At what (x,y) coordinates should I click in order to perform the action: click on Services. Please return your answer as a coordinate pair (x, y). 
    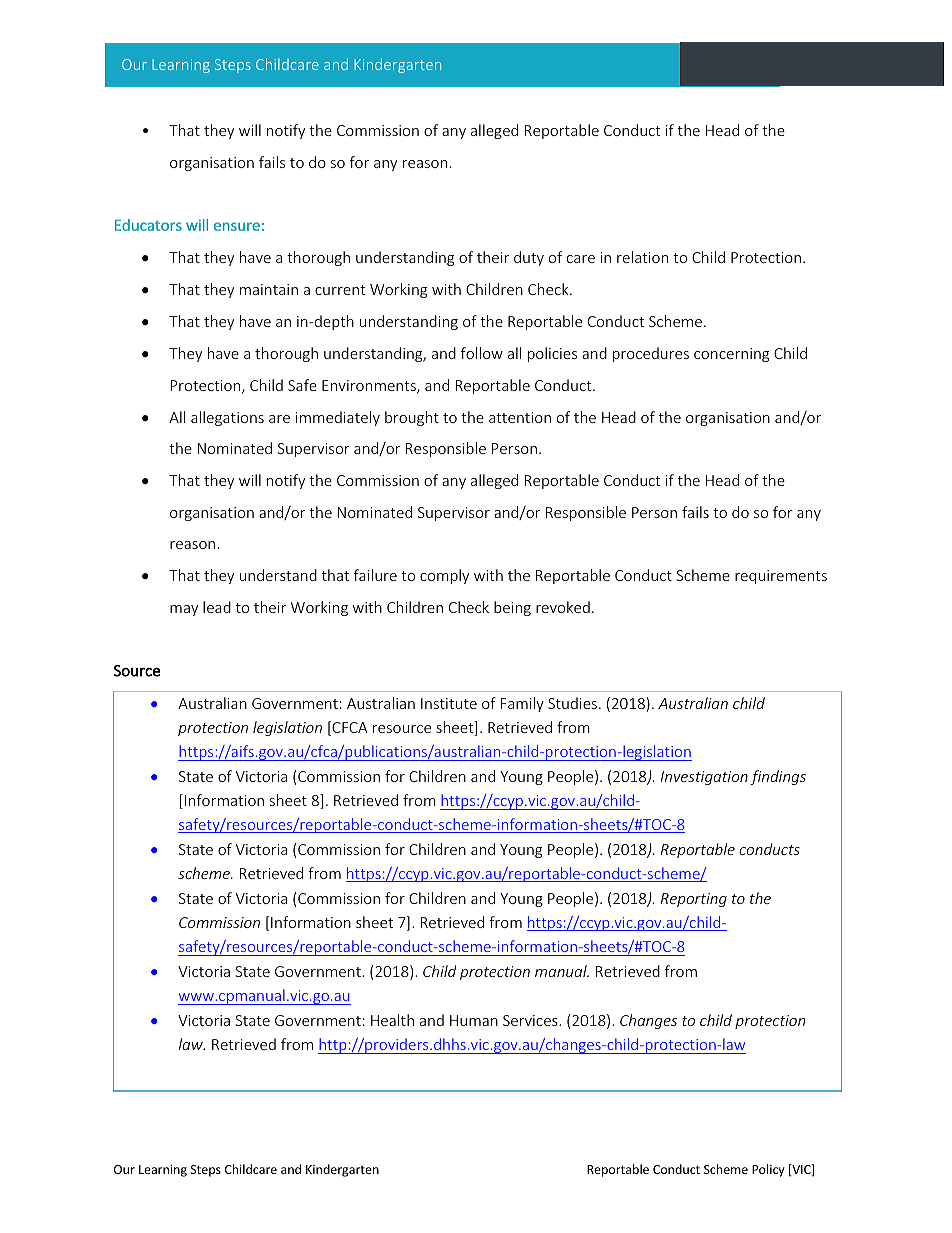
    Looking at the image, I should click on (531, 1020).
